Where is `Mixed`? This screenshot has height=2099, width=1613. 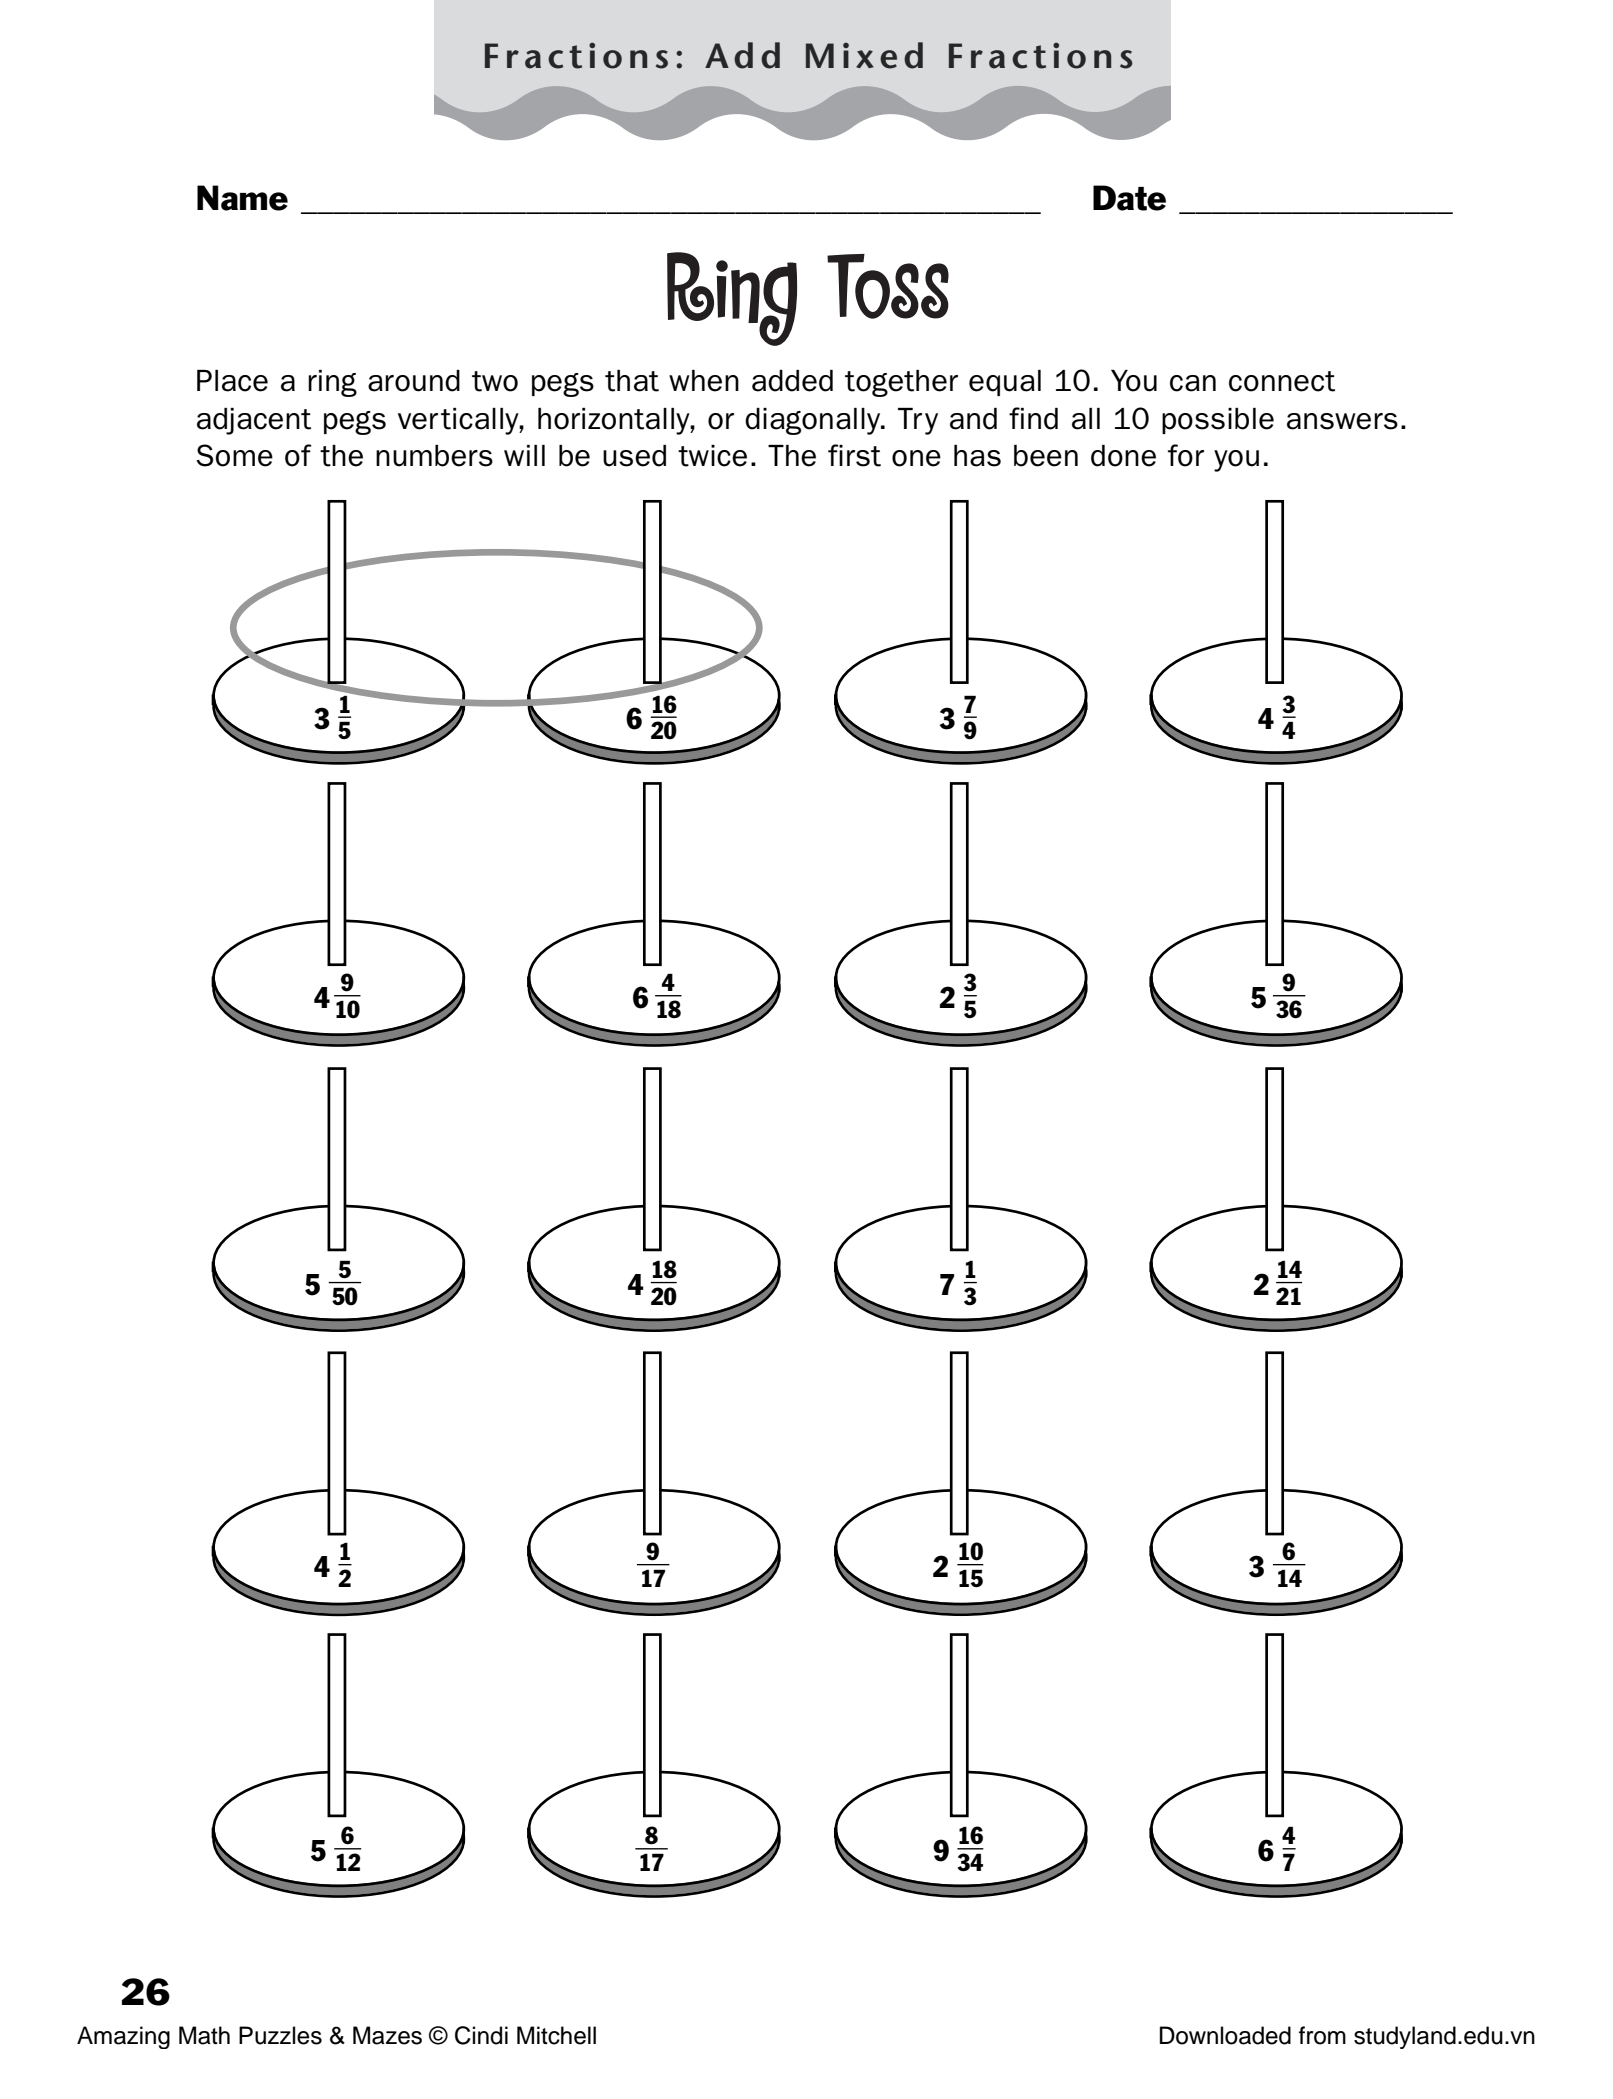 Mixed is located at coordinates (864, 55).
